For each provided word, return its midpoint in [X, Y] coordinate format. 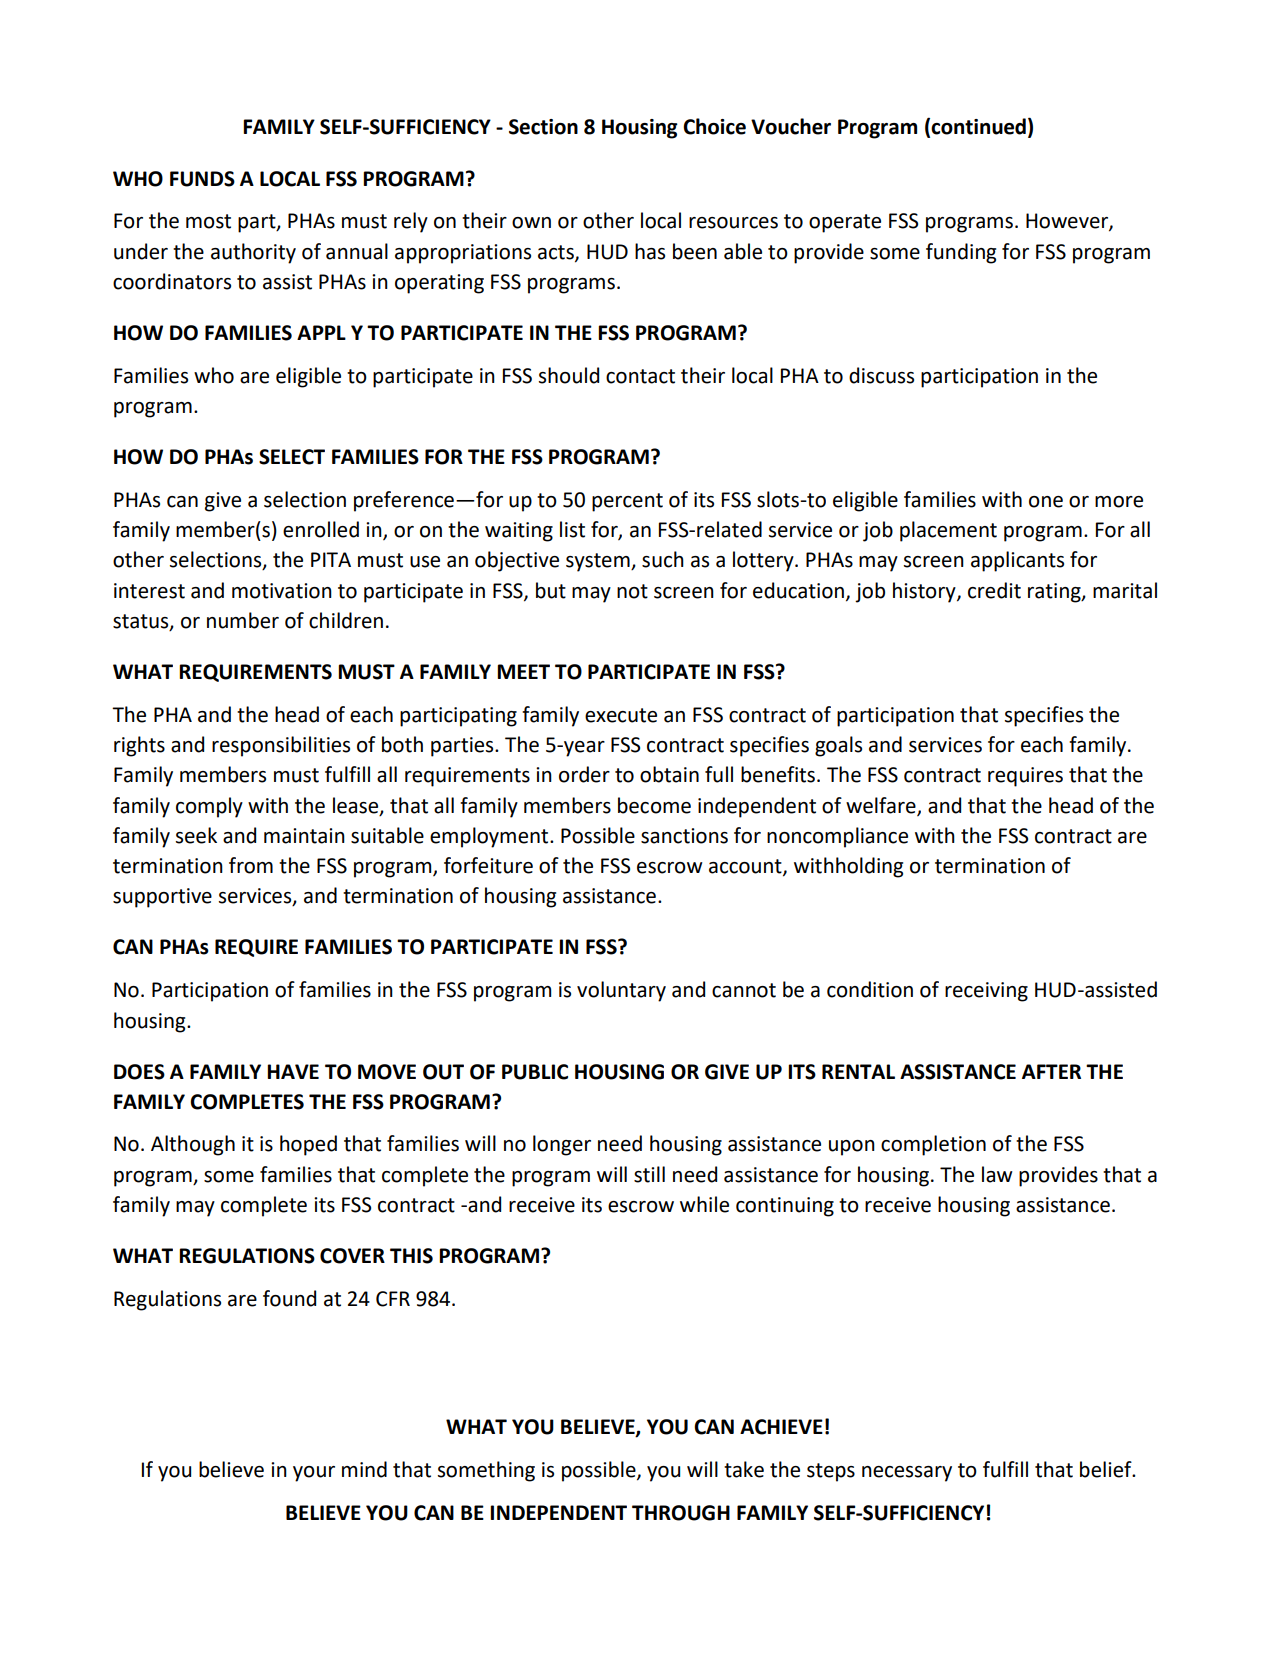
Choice [714, 126]
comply [209, 807]
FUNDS [202, 179]
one [1046, 502]
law [997, 1174]
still [649, 1174]
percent [627, 502]
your [314, 1474]
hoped [308, 1145]
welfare [882, 806]
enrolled [321, 529]
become [654, 805]
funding [961, 253]
